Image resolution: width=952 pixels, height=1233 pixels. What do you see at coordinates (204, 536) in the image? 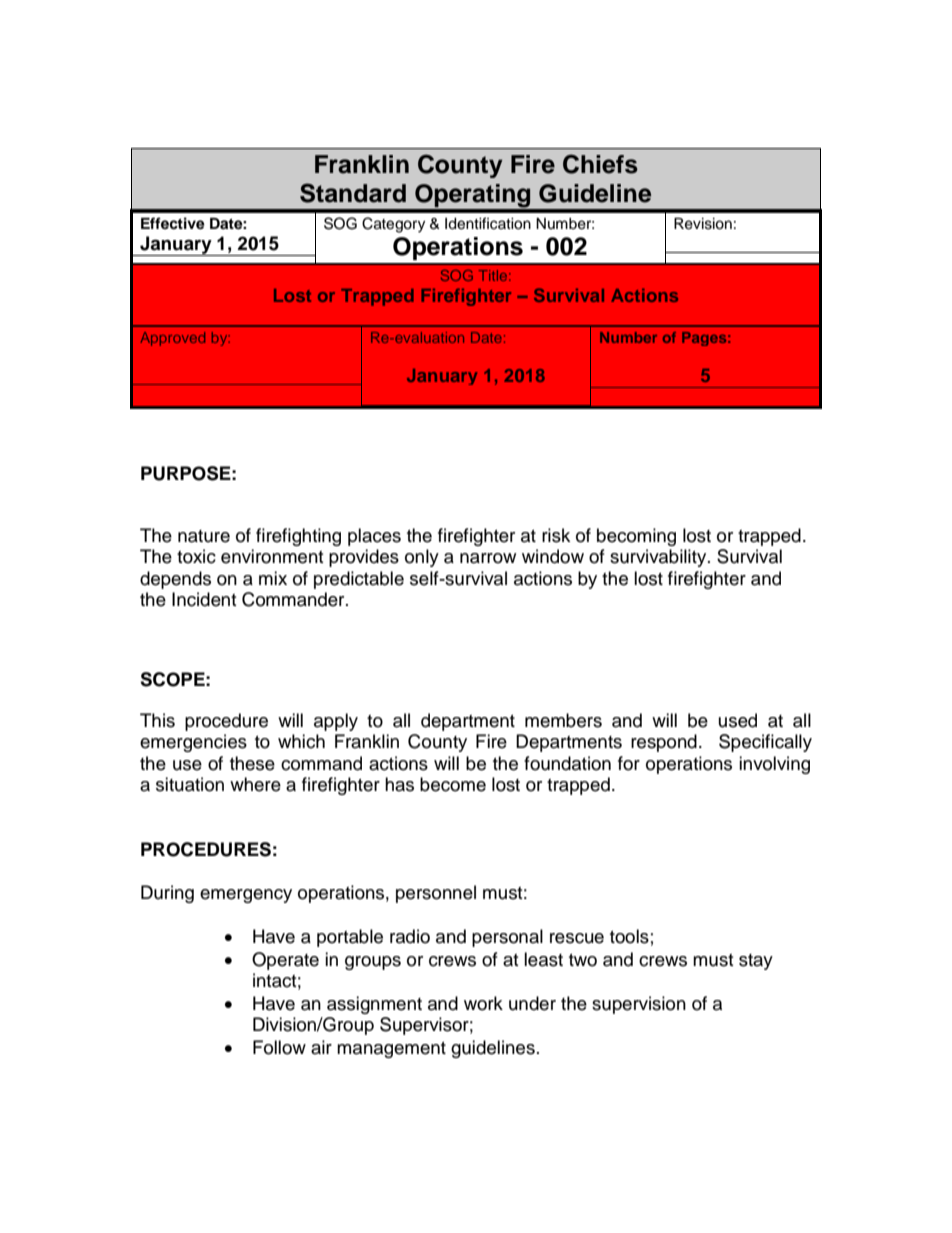
I see `nature` at bounding box center [204, 536].
